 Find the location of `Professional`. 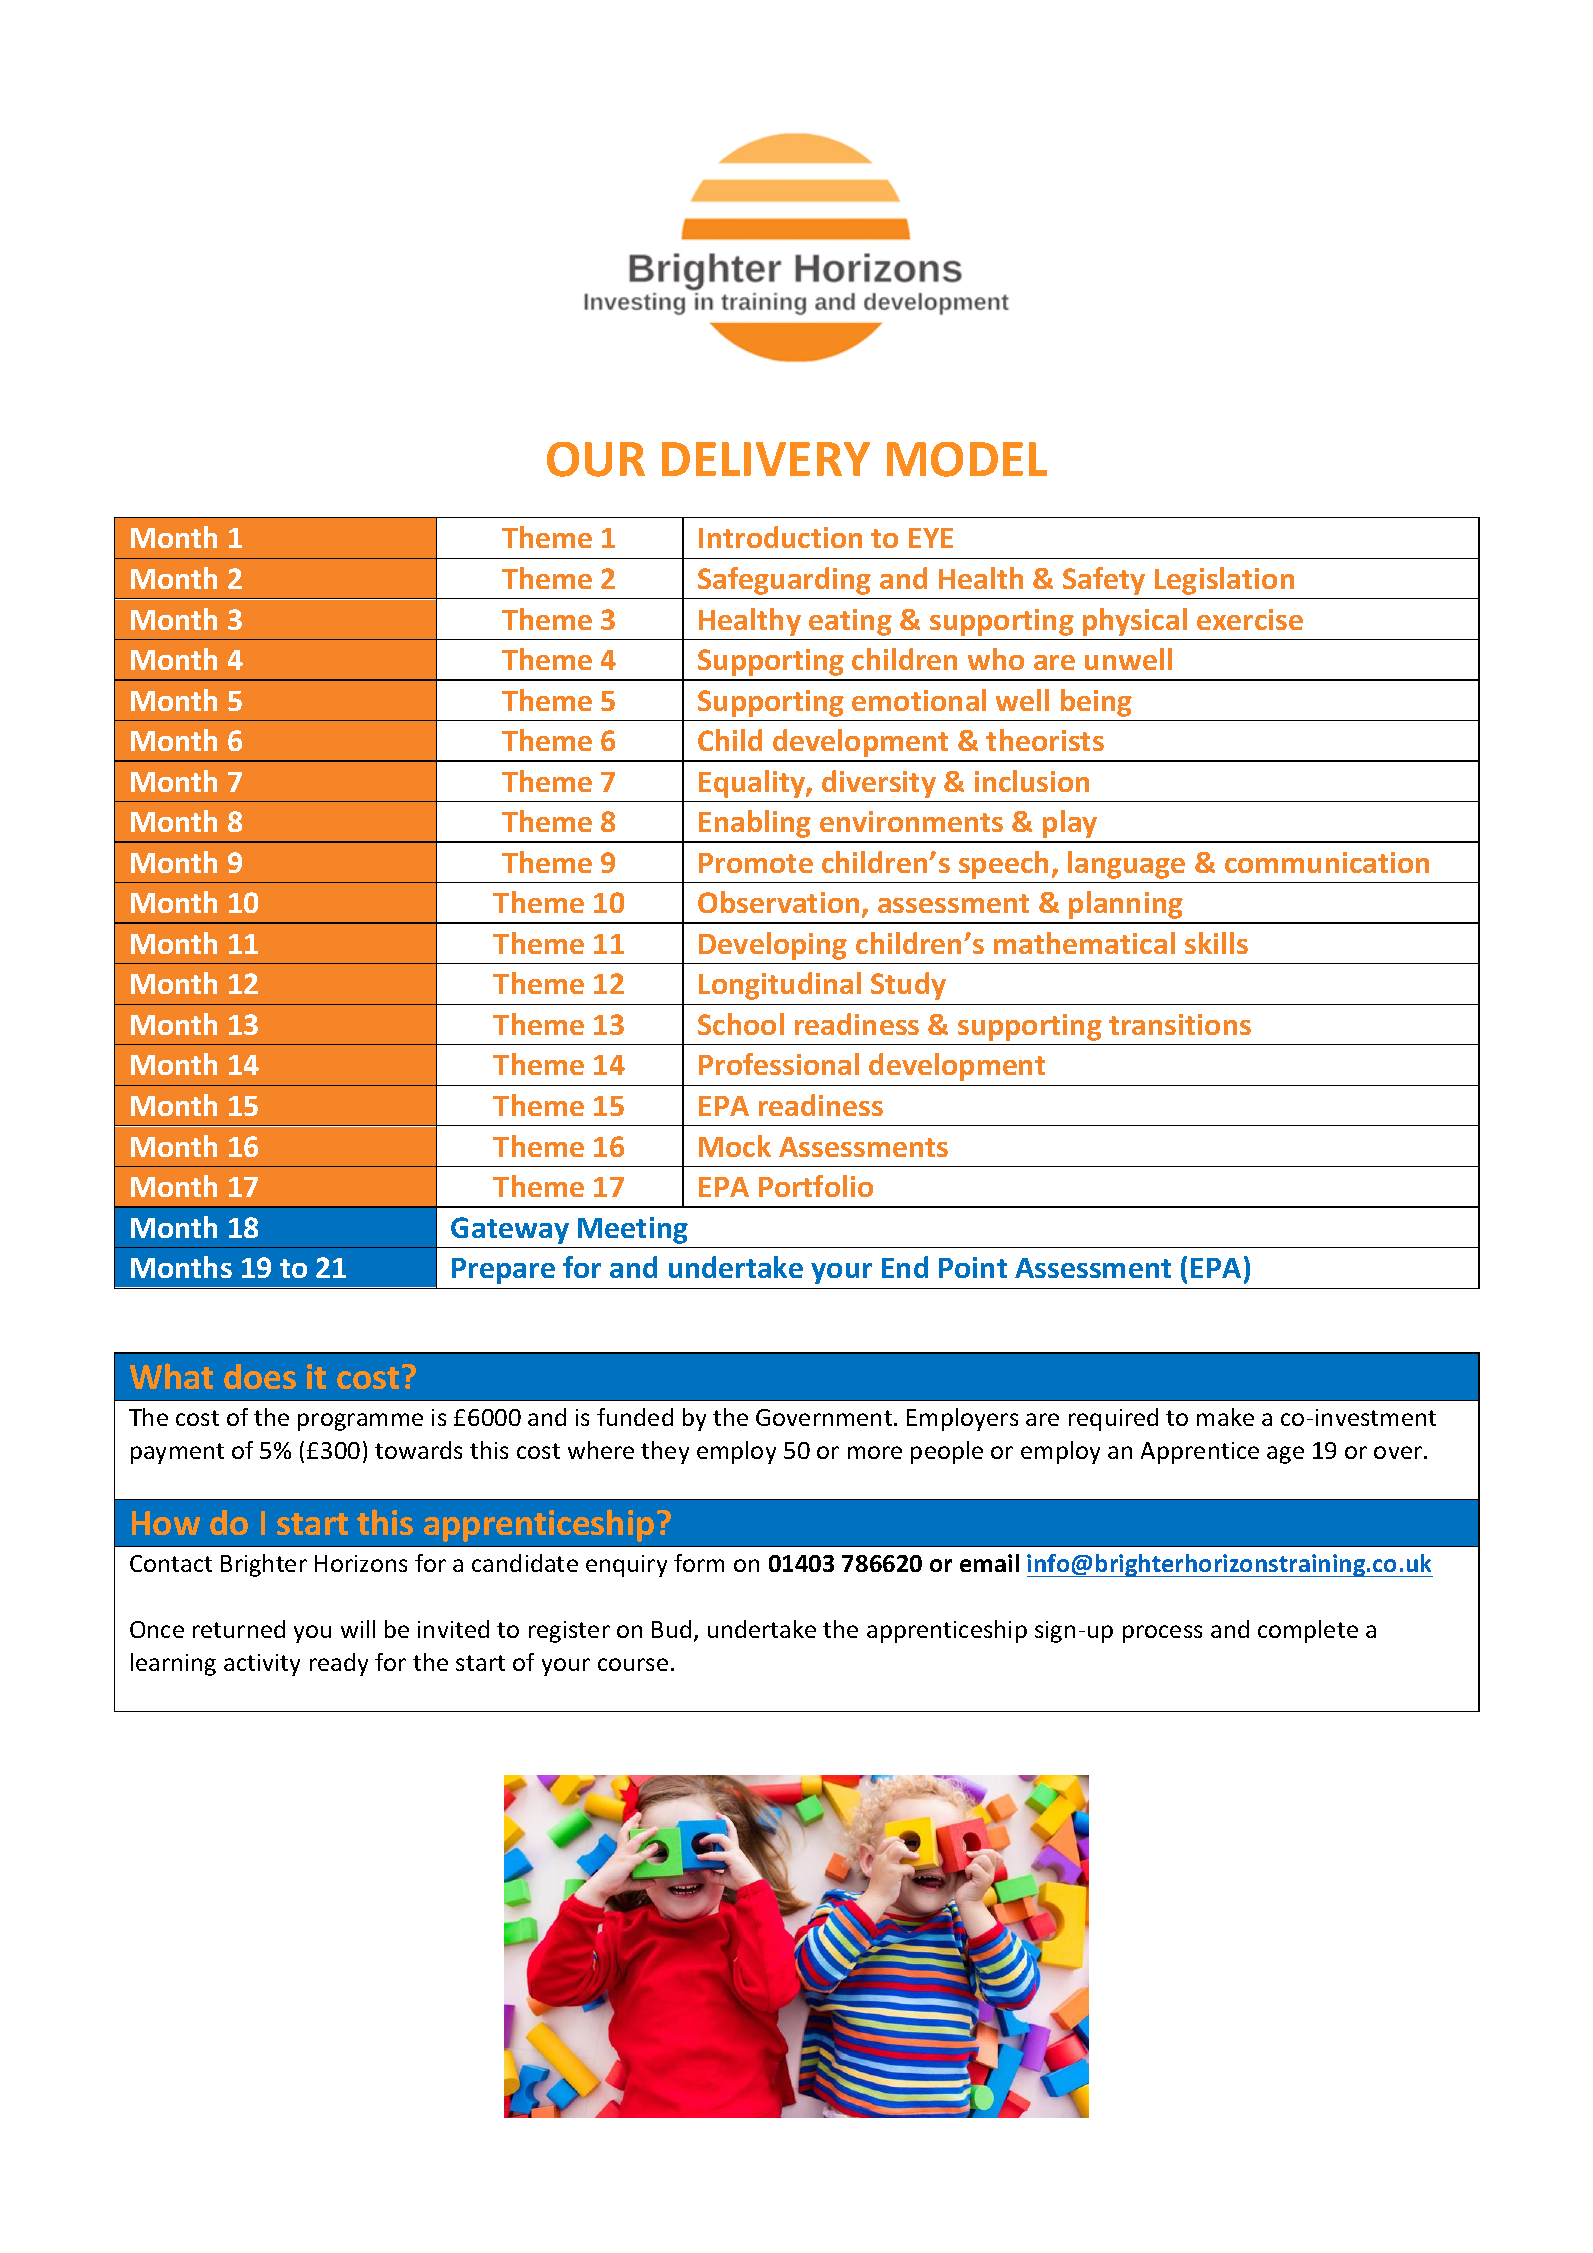

Professional is located at coordinates (779, 1064).
